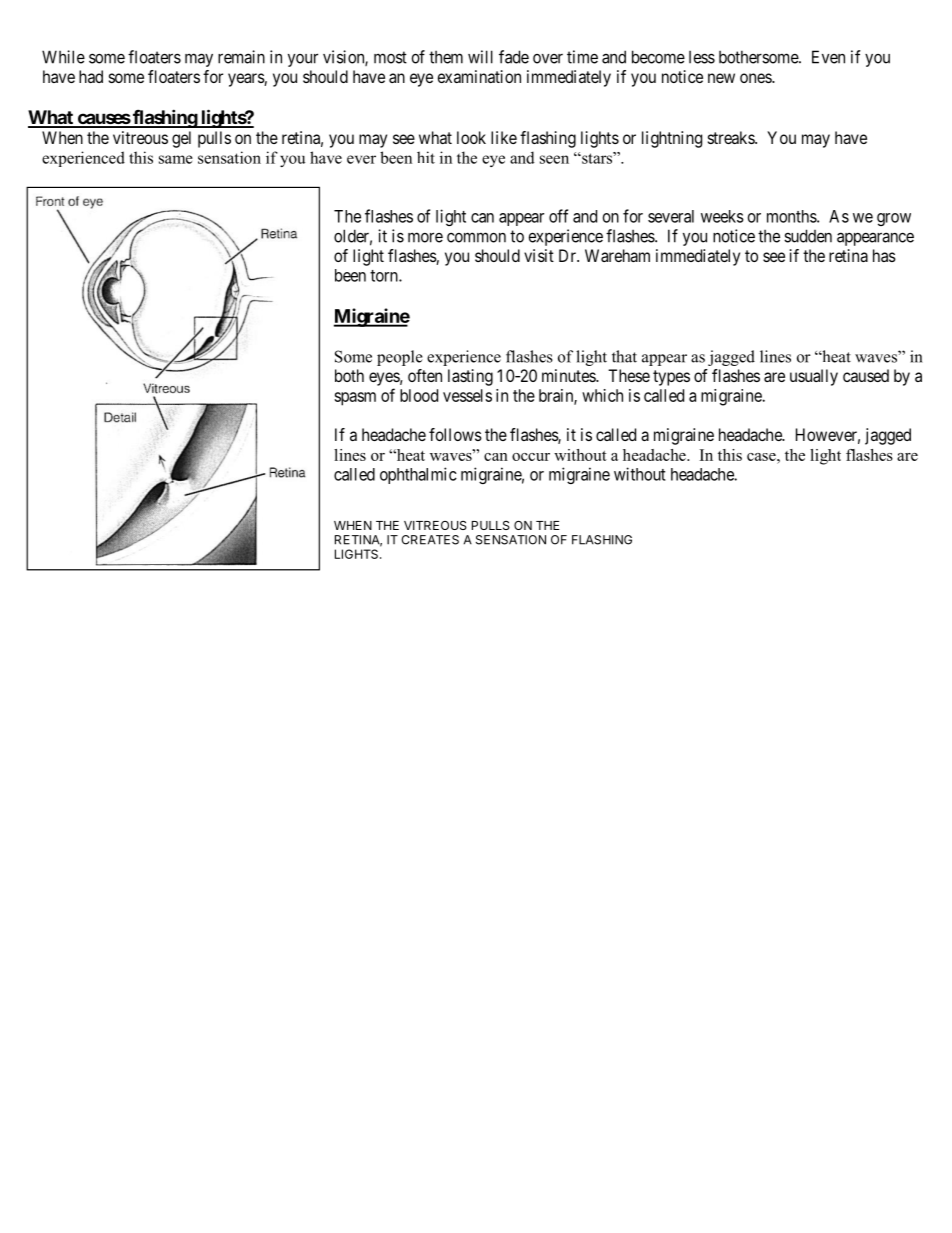 This image has height=1233, width=952. I want to click on Even, so click(828, 57).
